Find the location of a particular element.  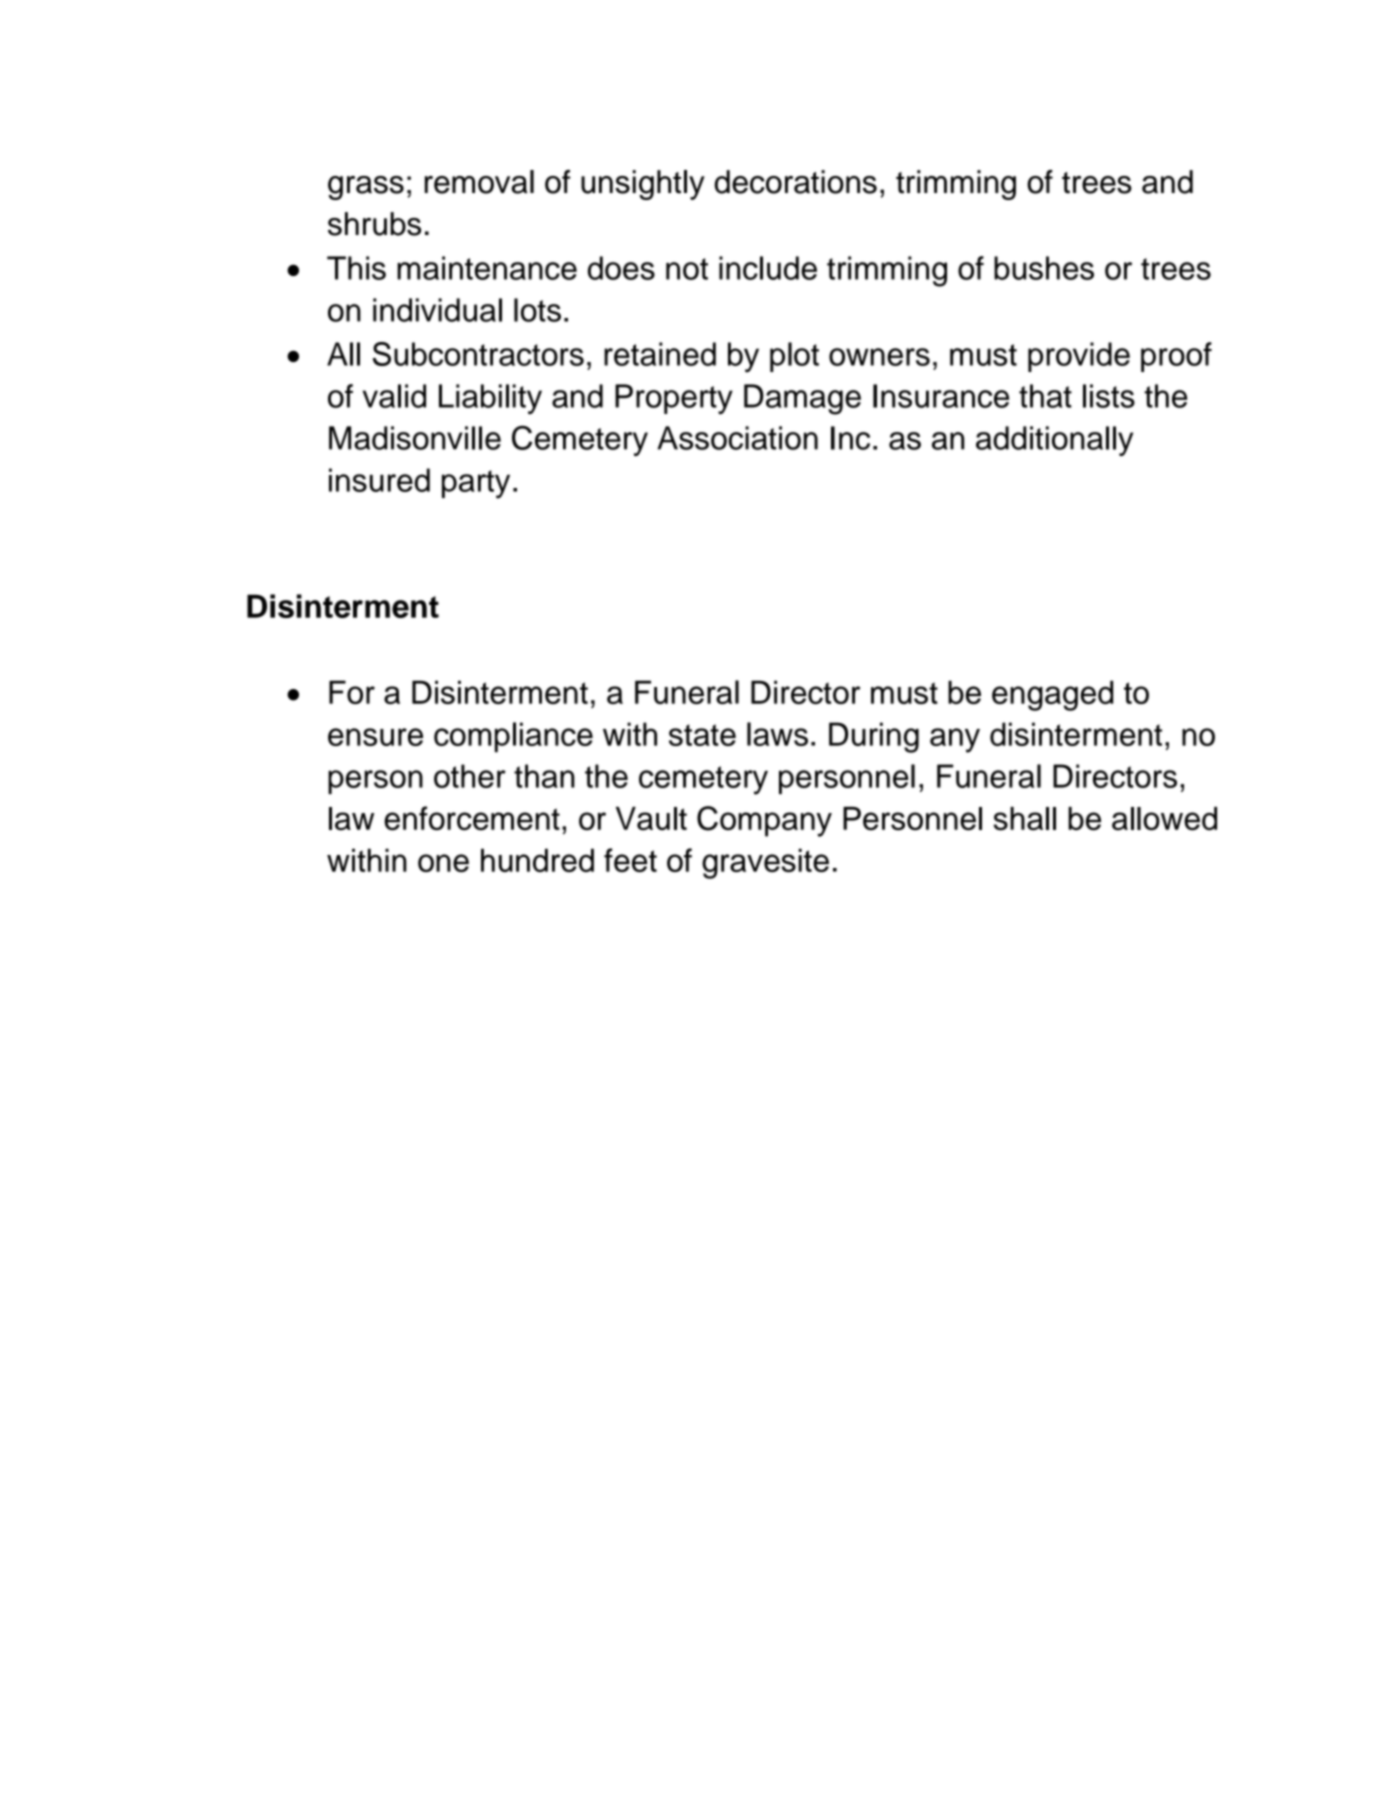

lists is located at coordinates (1109, 396).
